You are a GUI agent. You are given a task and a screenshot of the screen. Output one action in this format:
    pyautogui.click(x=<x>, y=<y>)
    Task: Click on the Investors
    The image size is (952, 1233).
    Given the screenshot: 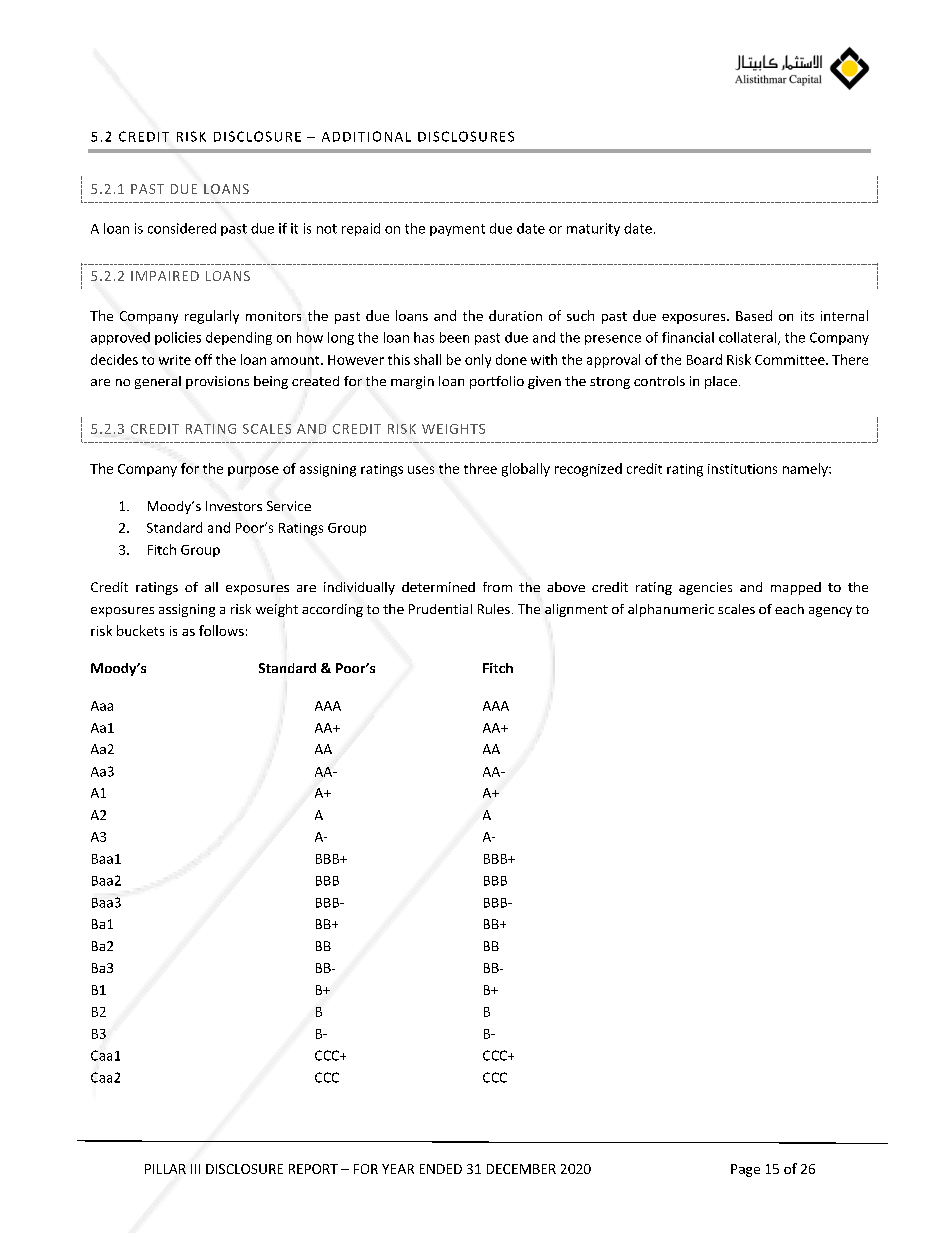 What is the action you would take?
    pyautogui.click(x=234, y=506)
